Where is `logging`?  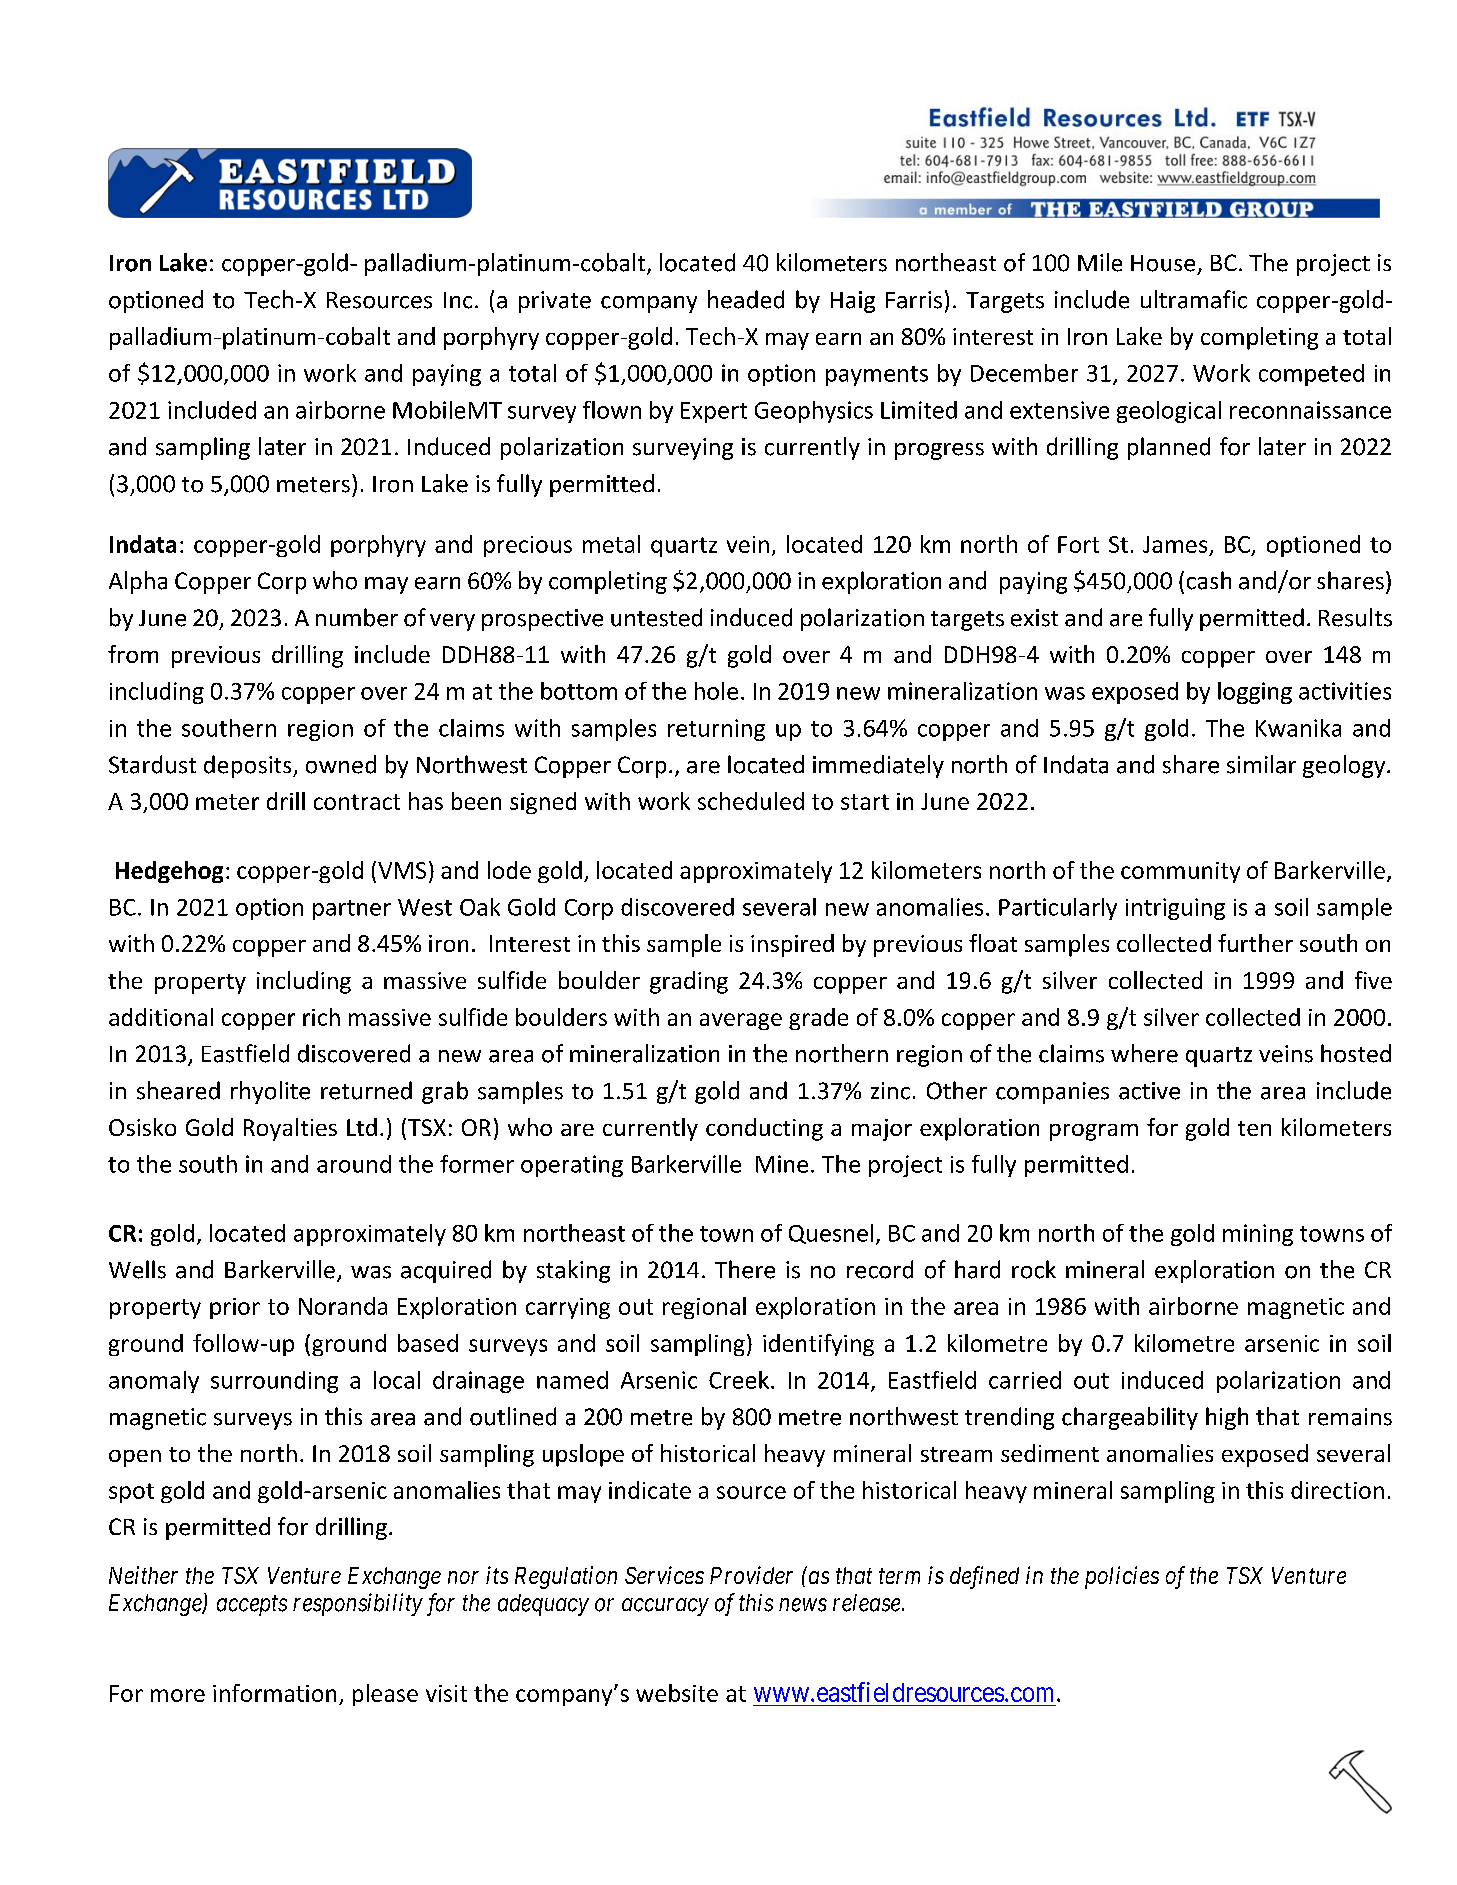
logging is located at coordinates (1255, 693).
